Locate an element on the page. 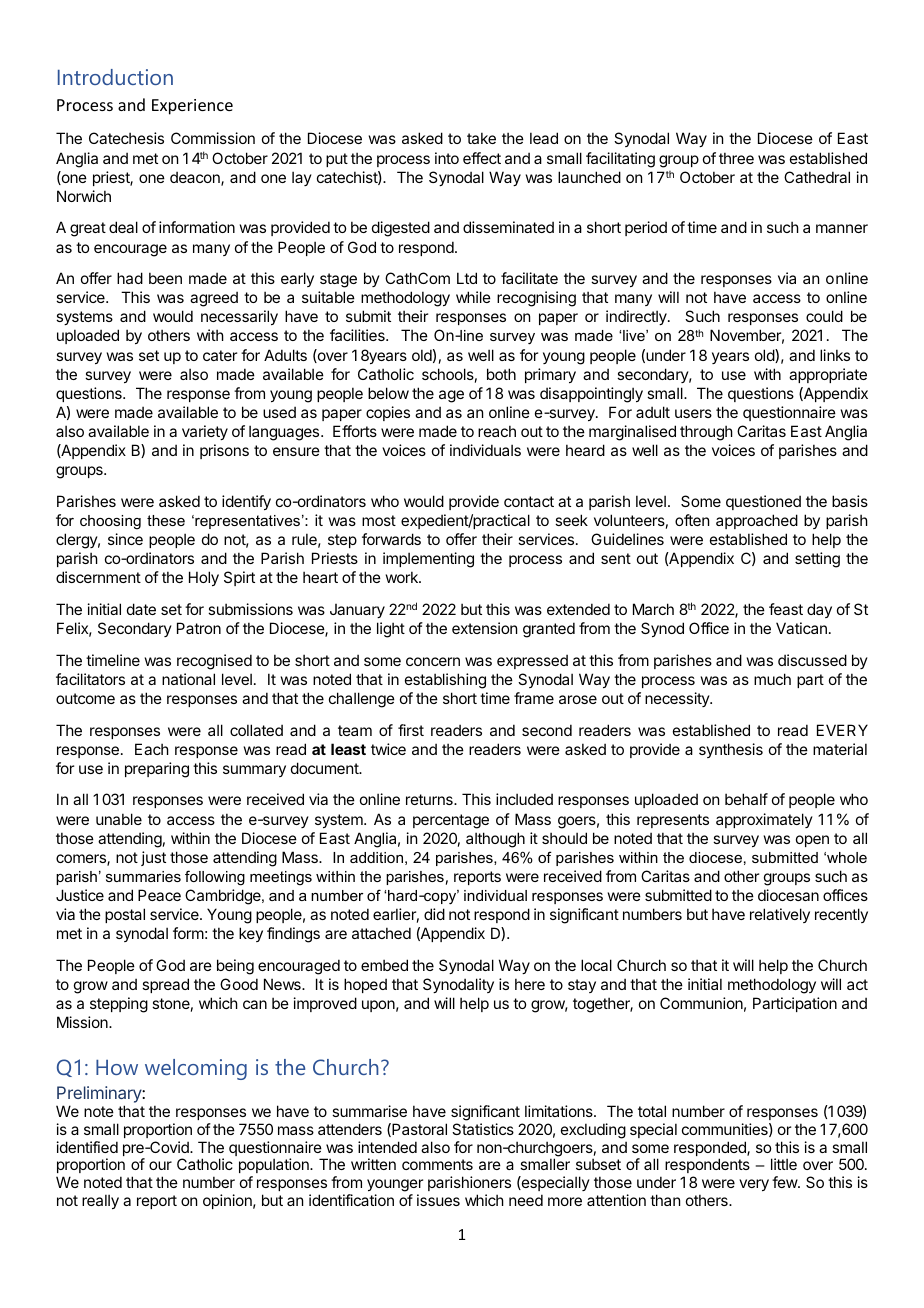 The width and height of the document is (924, 1308). three is located at coordinates (736, 158).
